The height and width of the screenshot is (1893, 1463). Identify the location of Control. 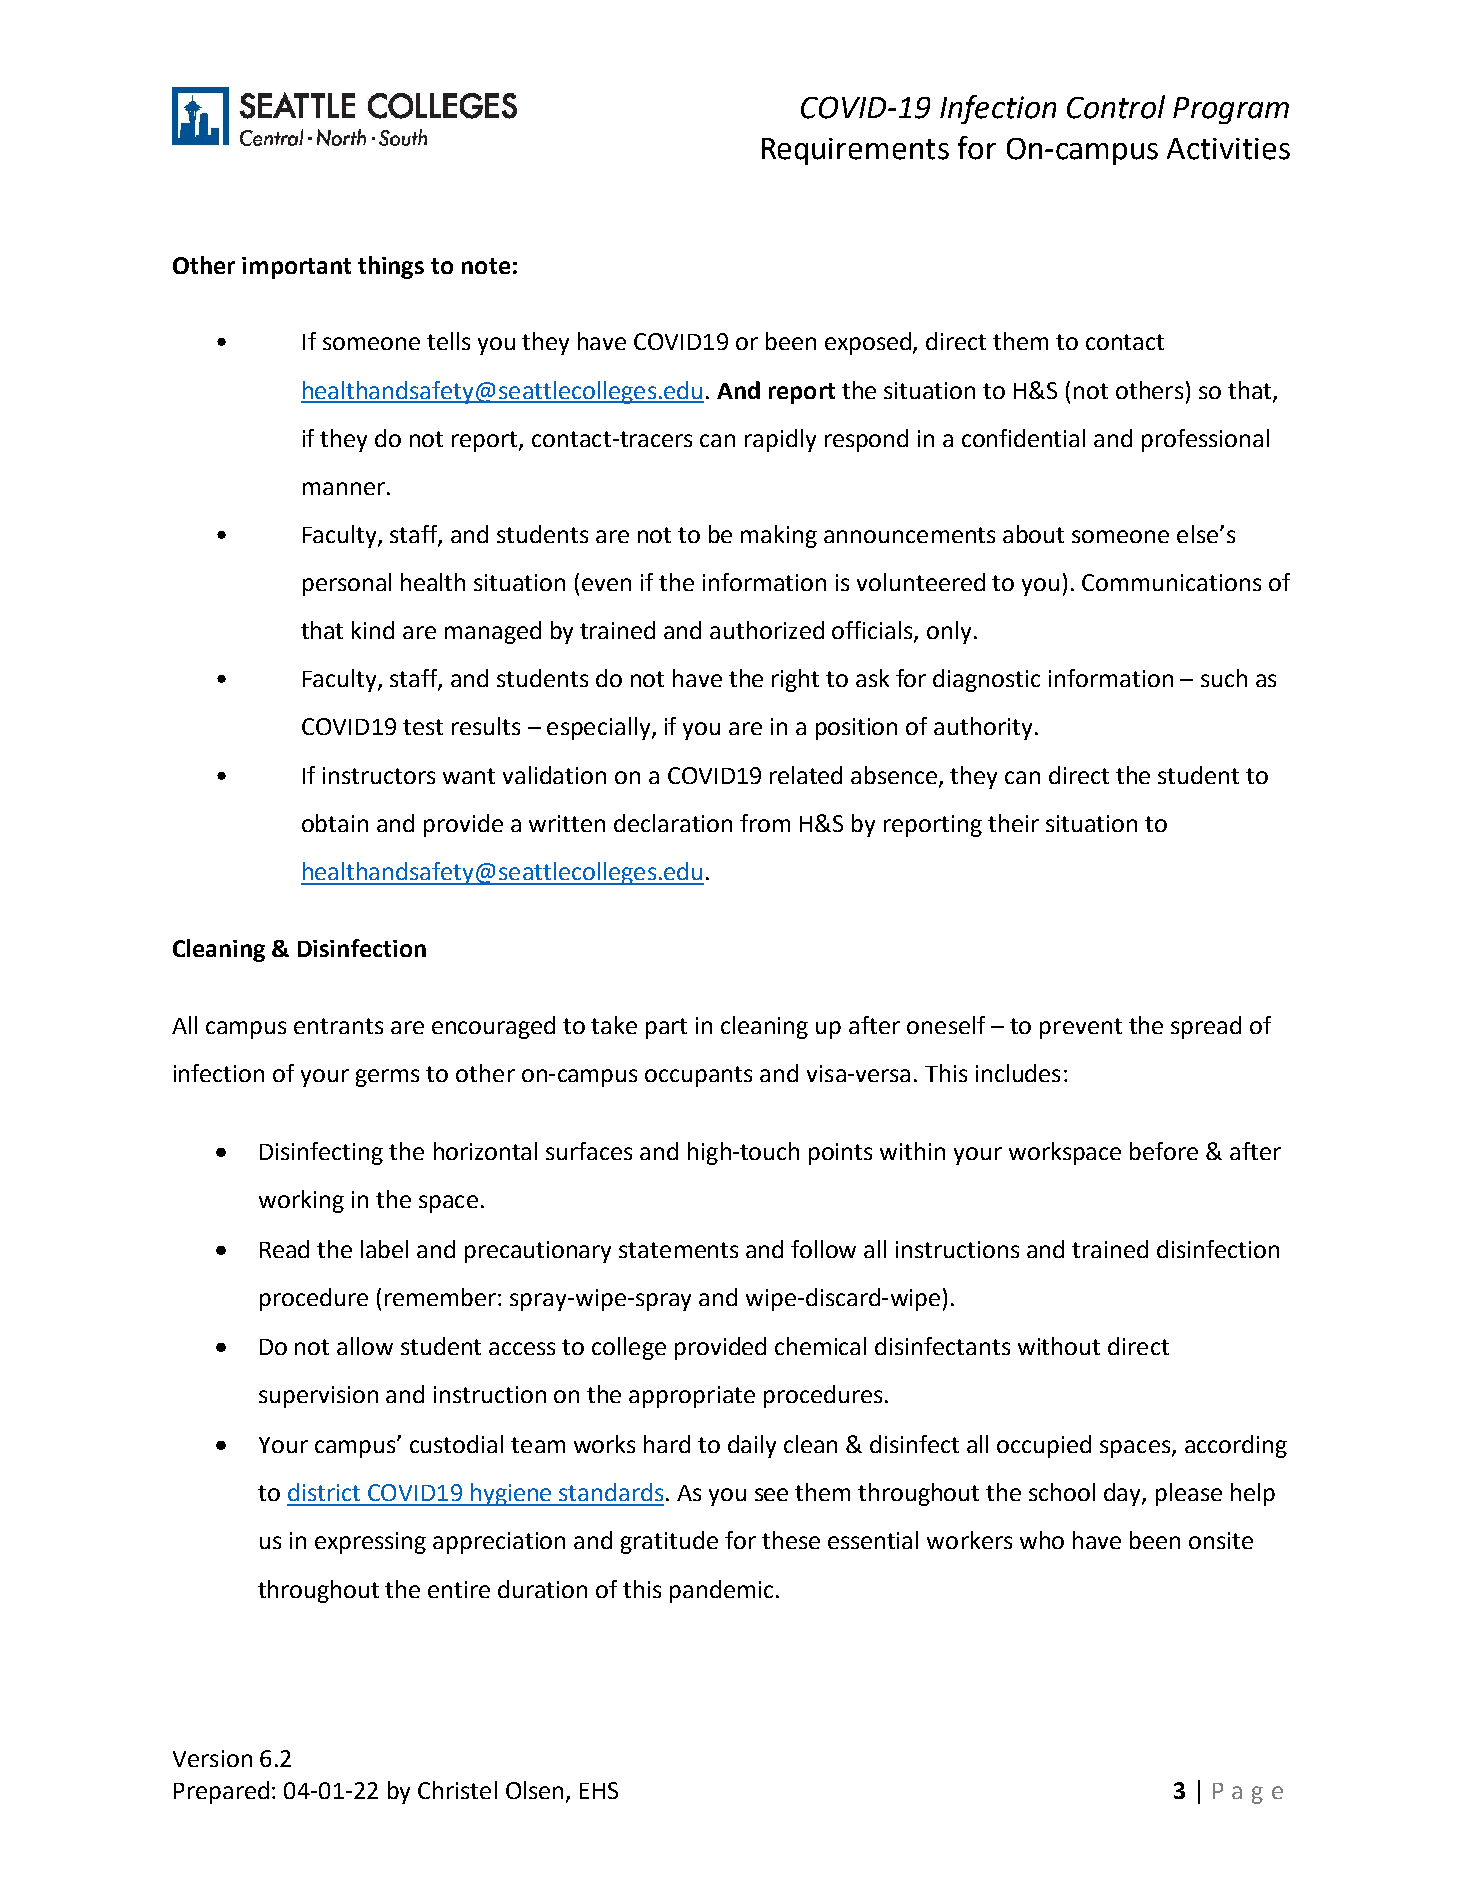
(1116, 107).
